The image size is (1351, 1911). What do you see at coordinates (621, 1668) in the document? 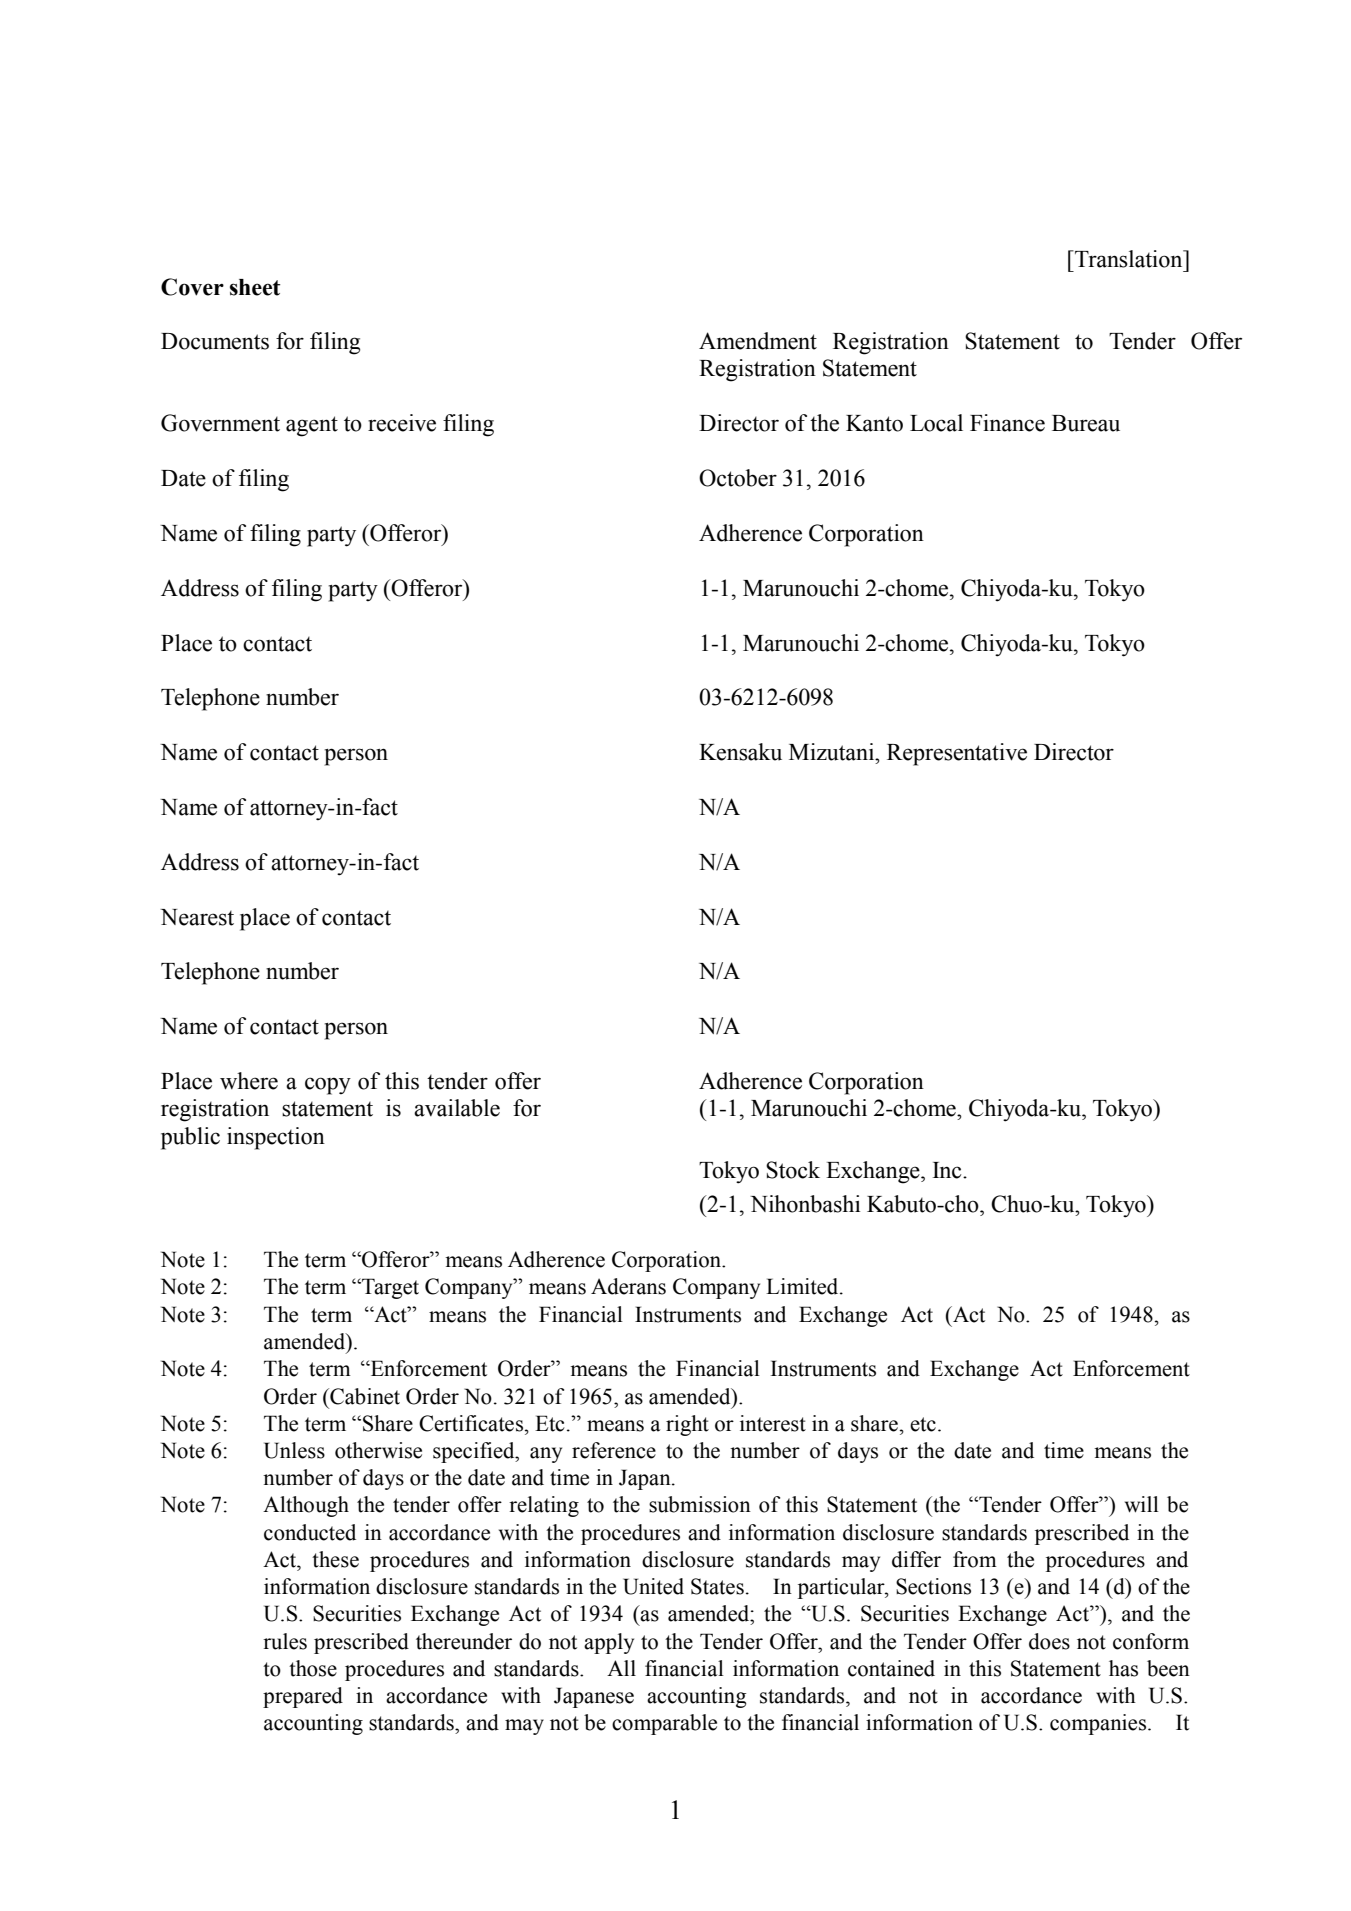
I see `All` at bounding box center [621, 1668].
